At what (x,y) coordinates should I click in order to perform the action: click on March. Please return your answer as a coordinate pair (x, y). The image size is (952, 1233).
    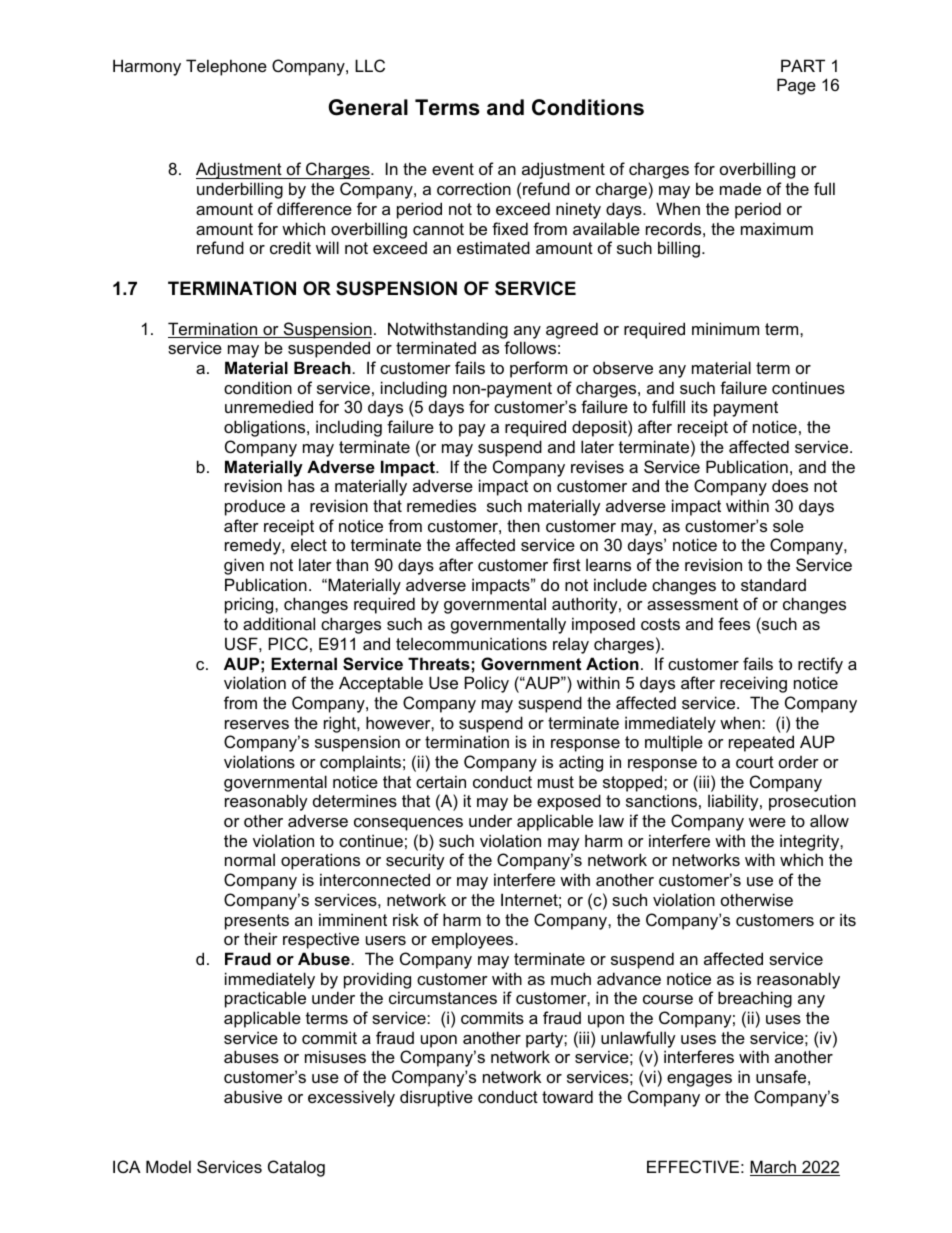
    Looking at the image, I should click on (774, 1168).
